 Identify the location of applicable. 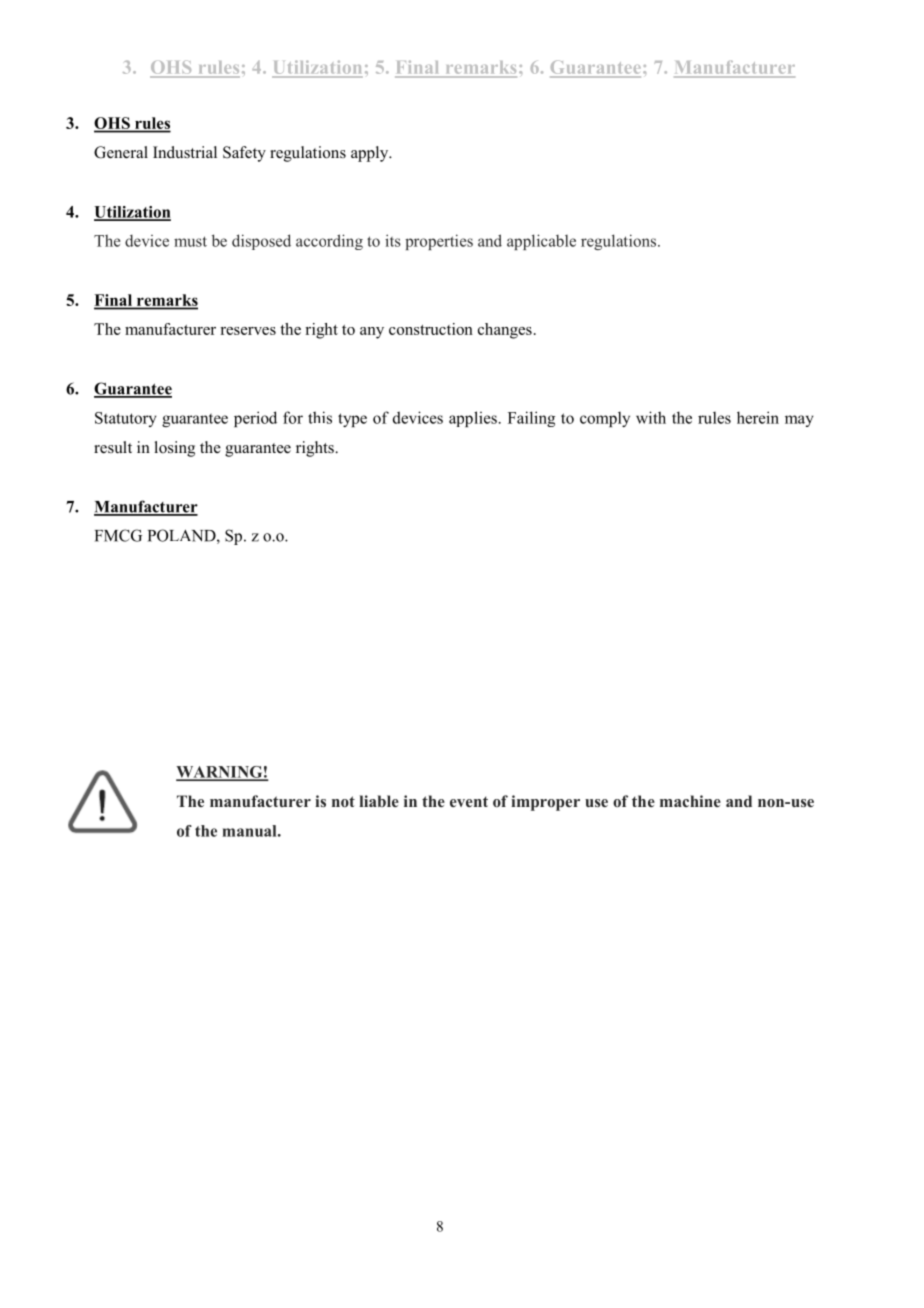
(541, 242).
